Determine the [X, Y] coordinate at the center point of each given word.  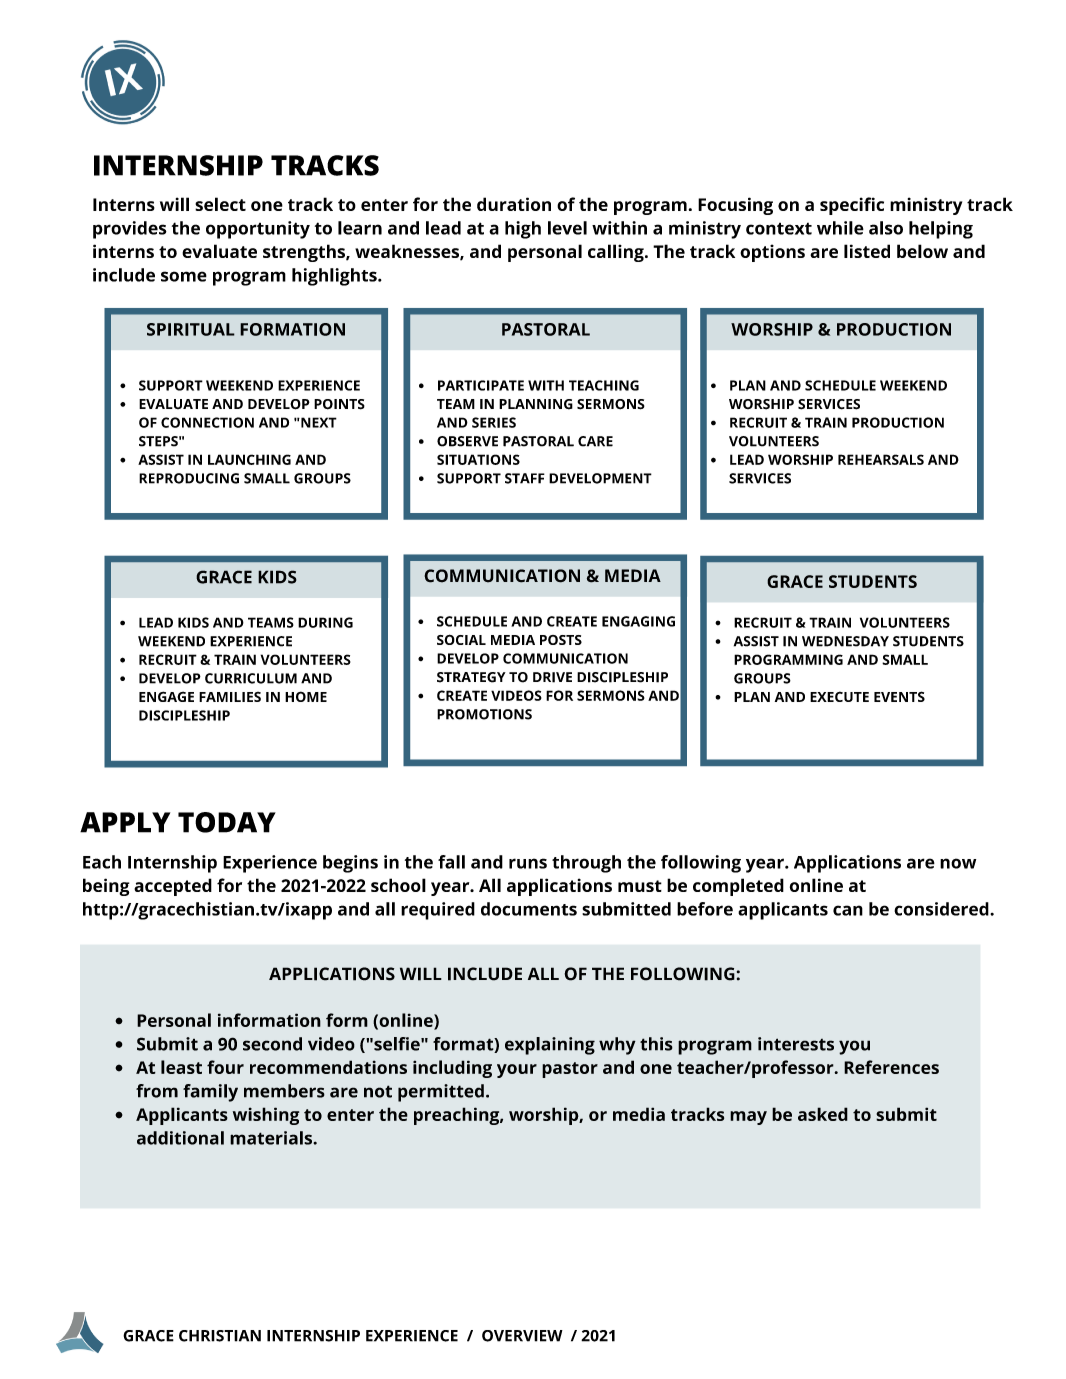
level [567, 228]
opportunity [258, 230]
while [840, 228]
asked [823, 1114]
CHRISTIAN [220, 1336]
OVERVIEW [522, 1336]
